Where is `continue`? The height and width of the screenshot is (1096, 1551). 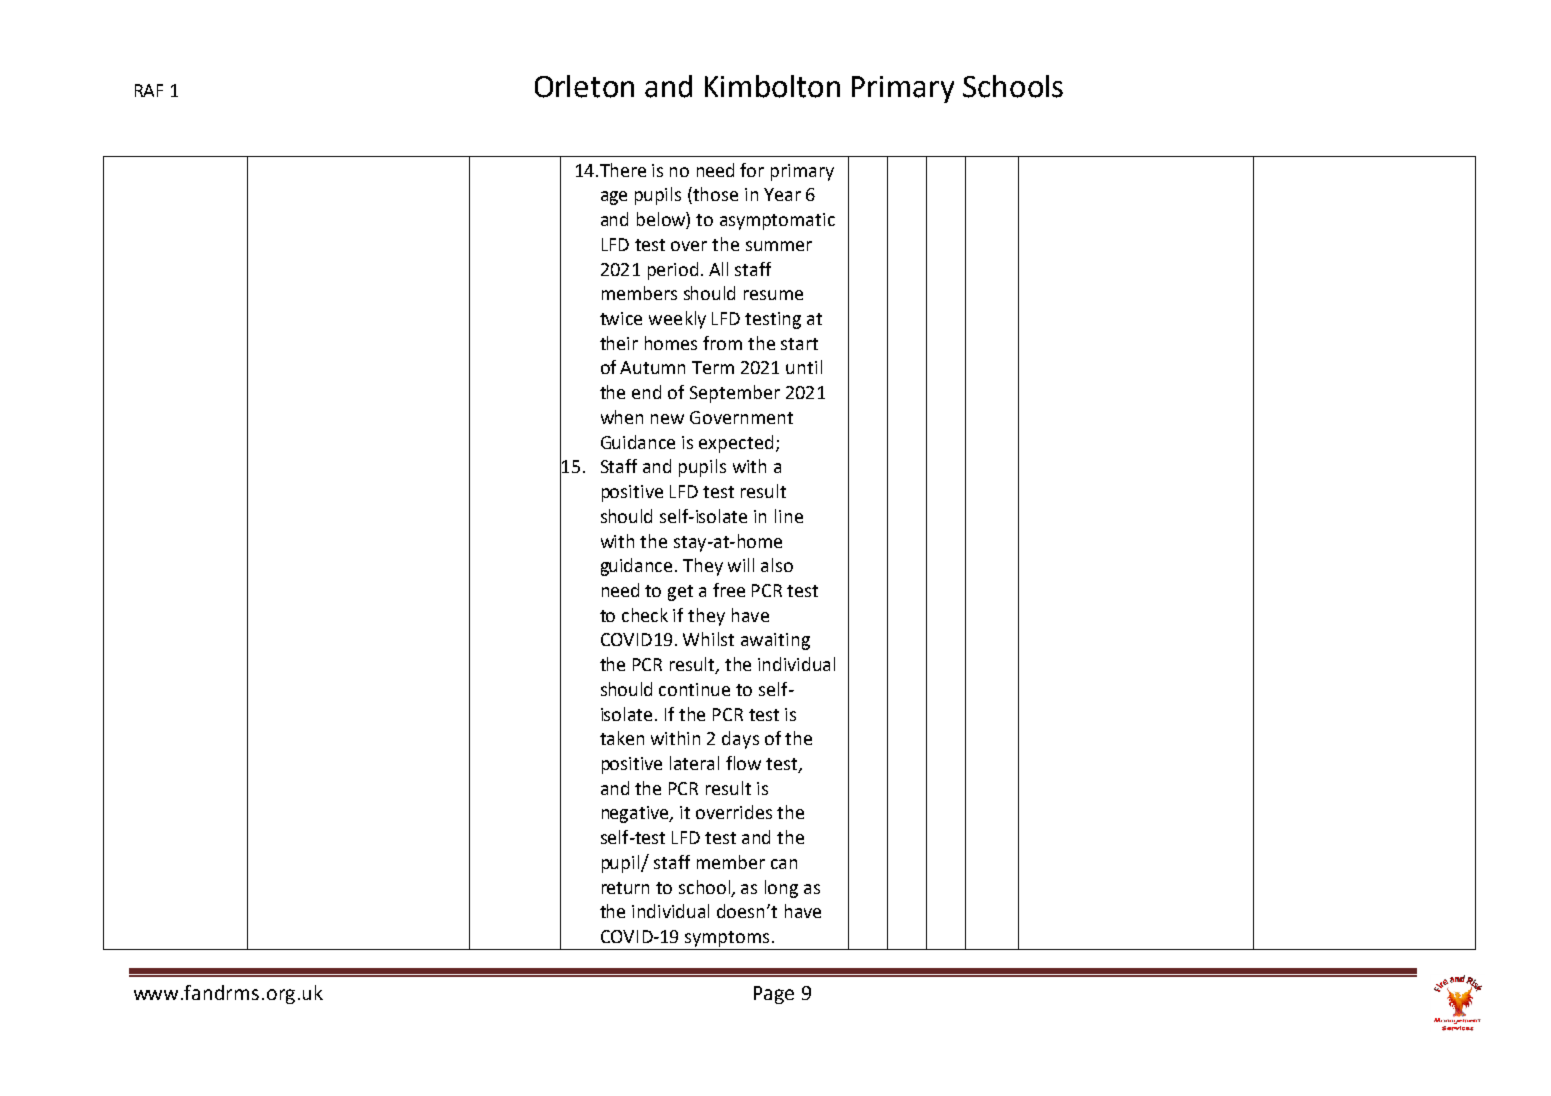 continue is located at coordinates (694, 689).
